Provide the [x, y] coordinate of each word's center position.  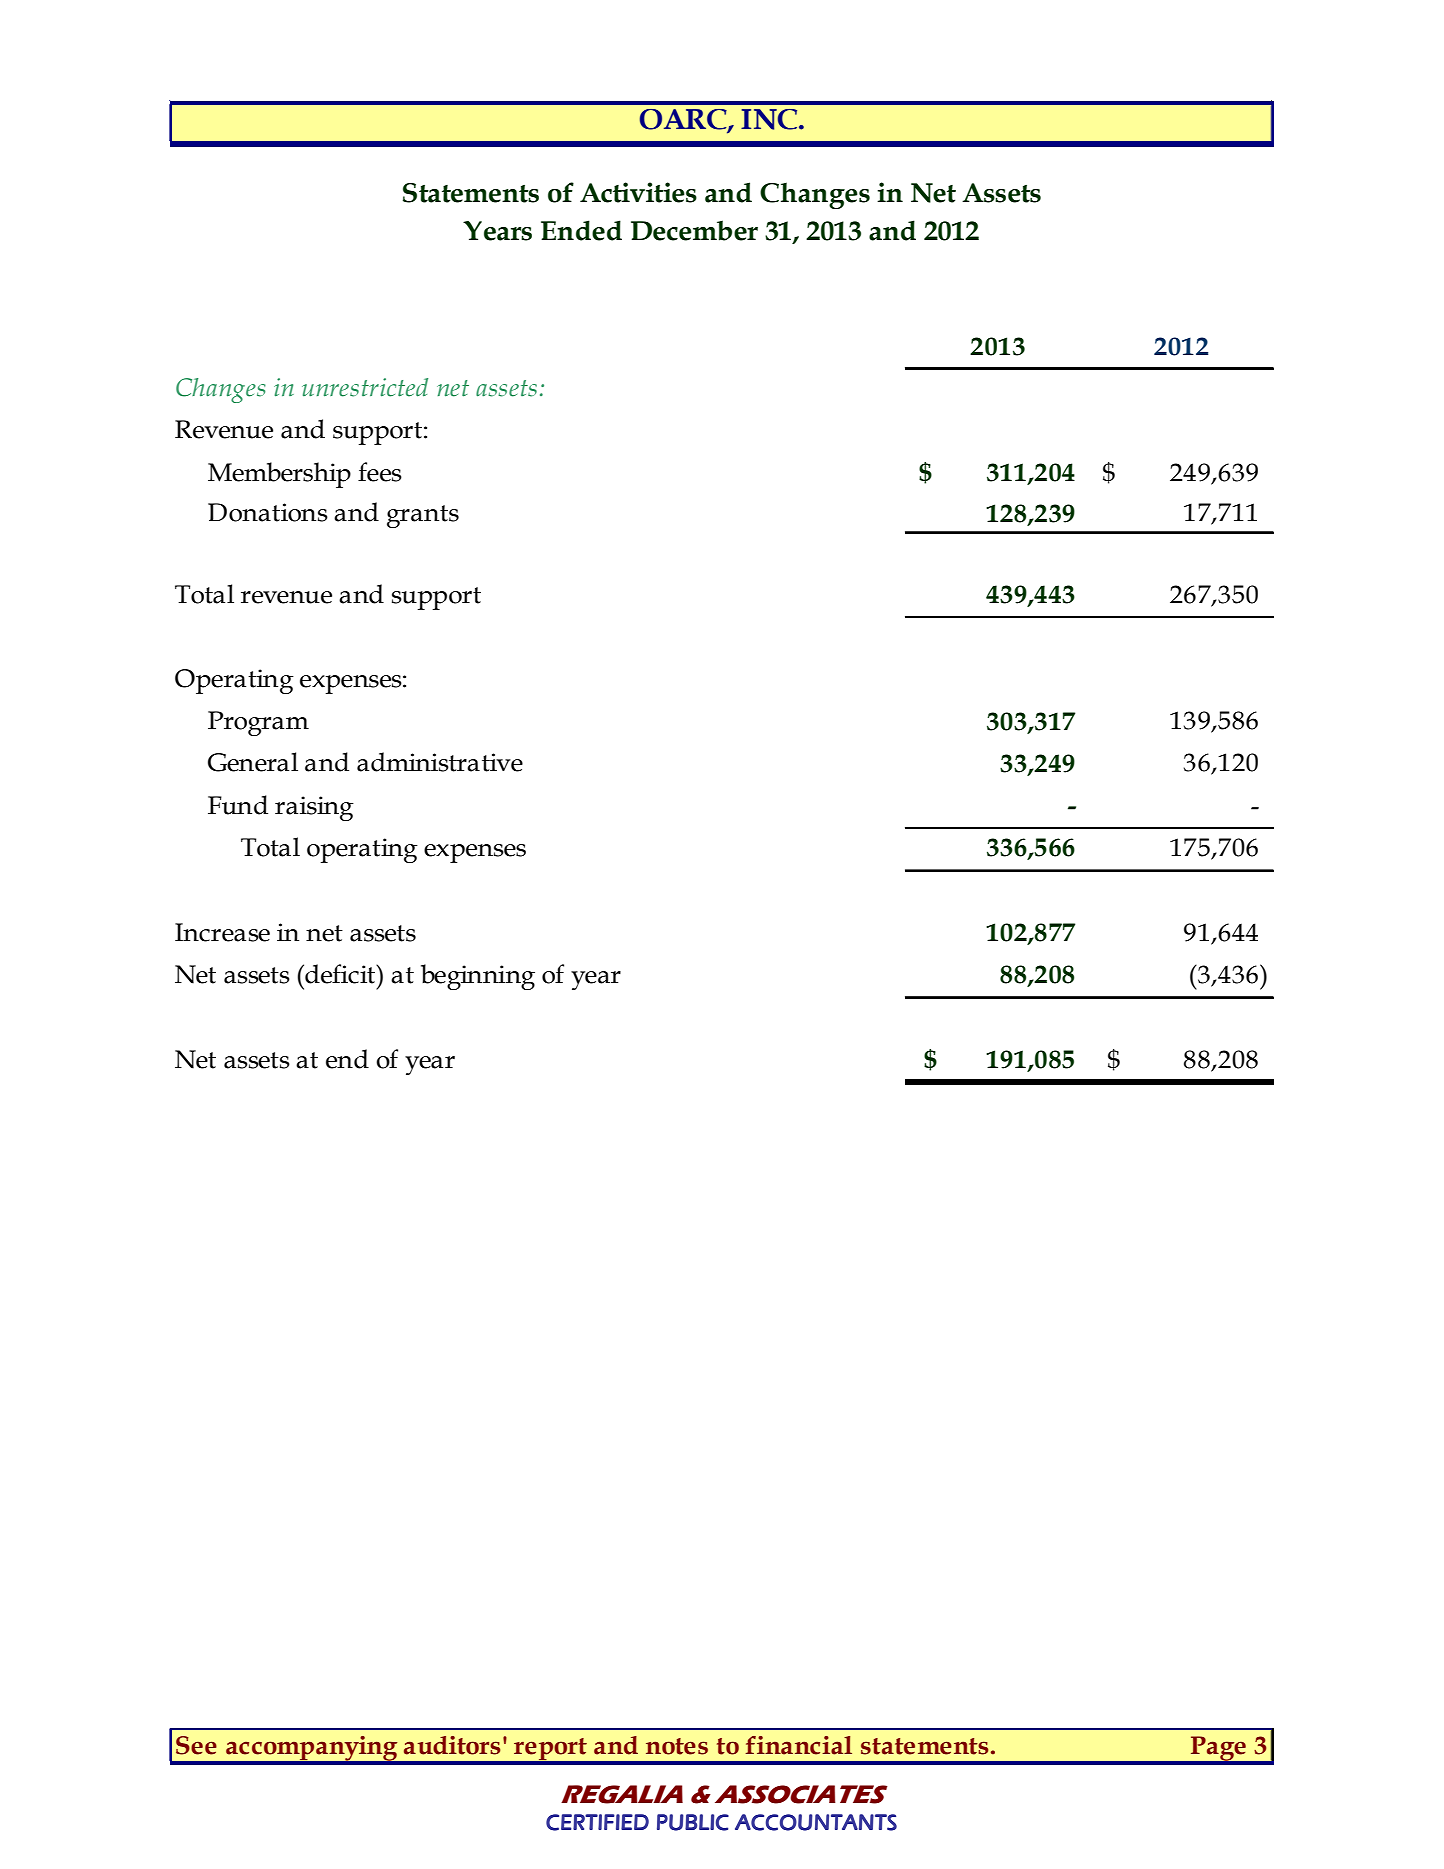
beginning [478, 977]
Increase [222, 932]
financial [799, 1745]
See [196, 1745]
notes [677, 1746]
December [694, 230]
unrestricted [365, 387]
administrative [440, 762]
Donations [268, 512]
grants [423, 516]
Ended [581, 230]
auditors [452, 1745]
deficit [340, 974]
